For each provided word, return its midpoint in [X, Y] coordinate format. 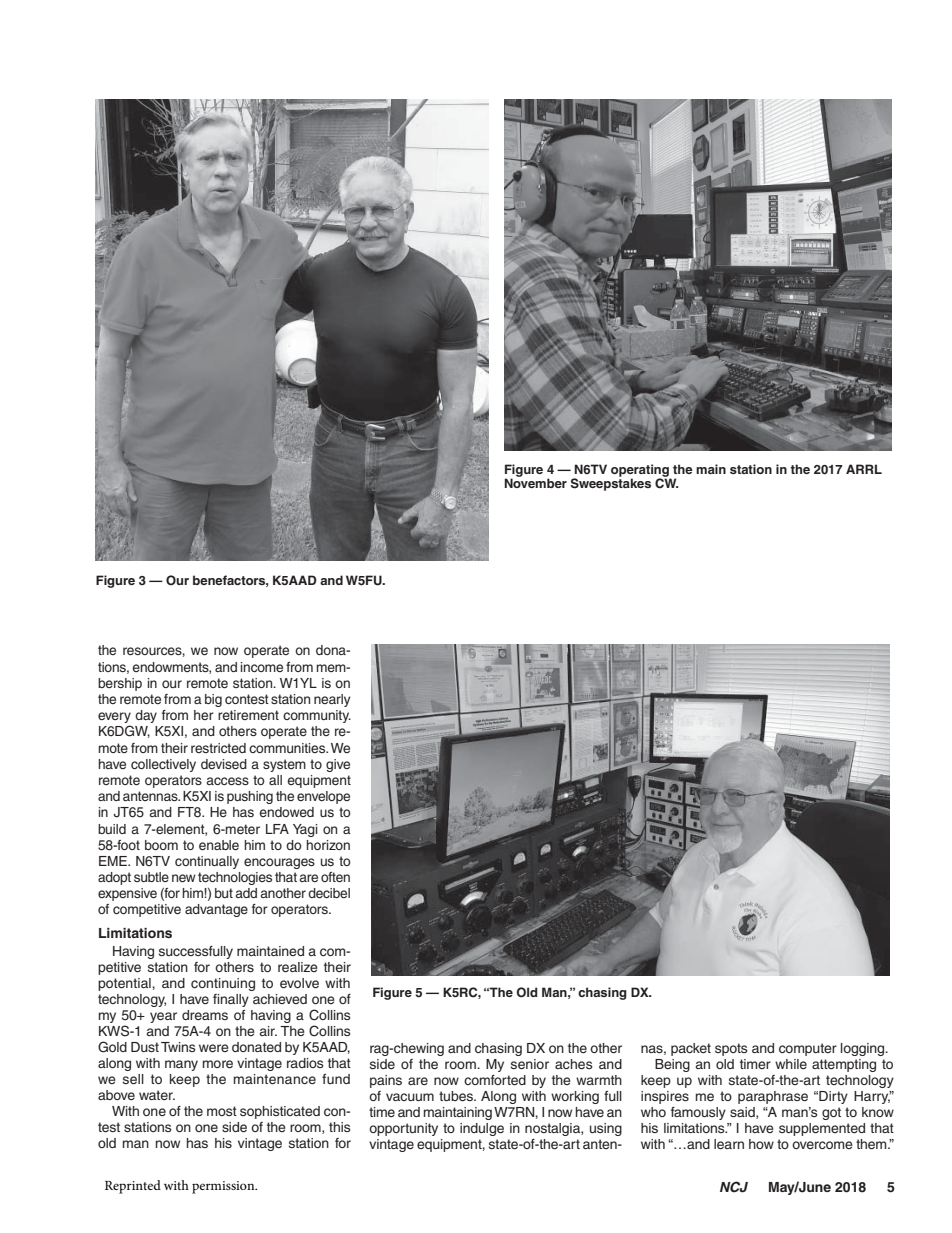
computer [808, 1049]
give [338, 765]
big [213, 700]
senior [530, 1064]
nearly [332, 700]
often [335, 877]
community [317, 716]
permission [224, 1187]
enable [219, 845]
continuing [223, 984]
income [262, 667]
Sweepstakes [611, 483]
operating [641, 471]
